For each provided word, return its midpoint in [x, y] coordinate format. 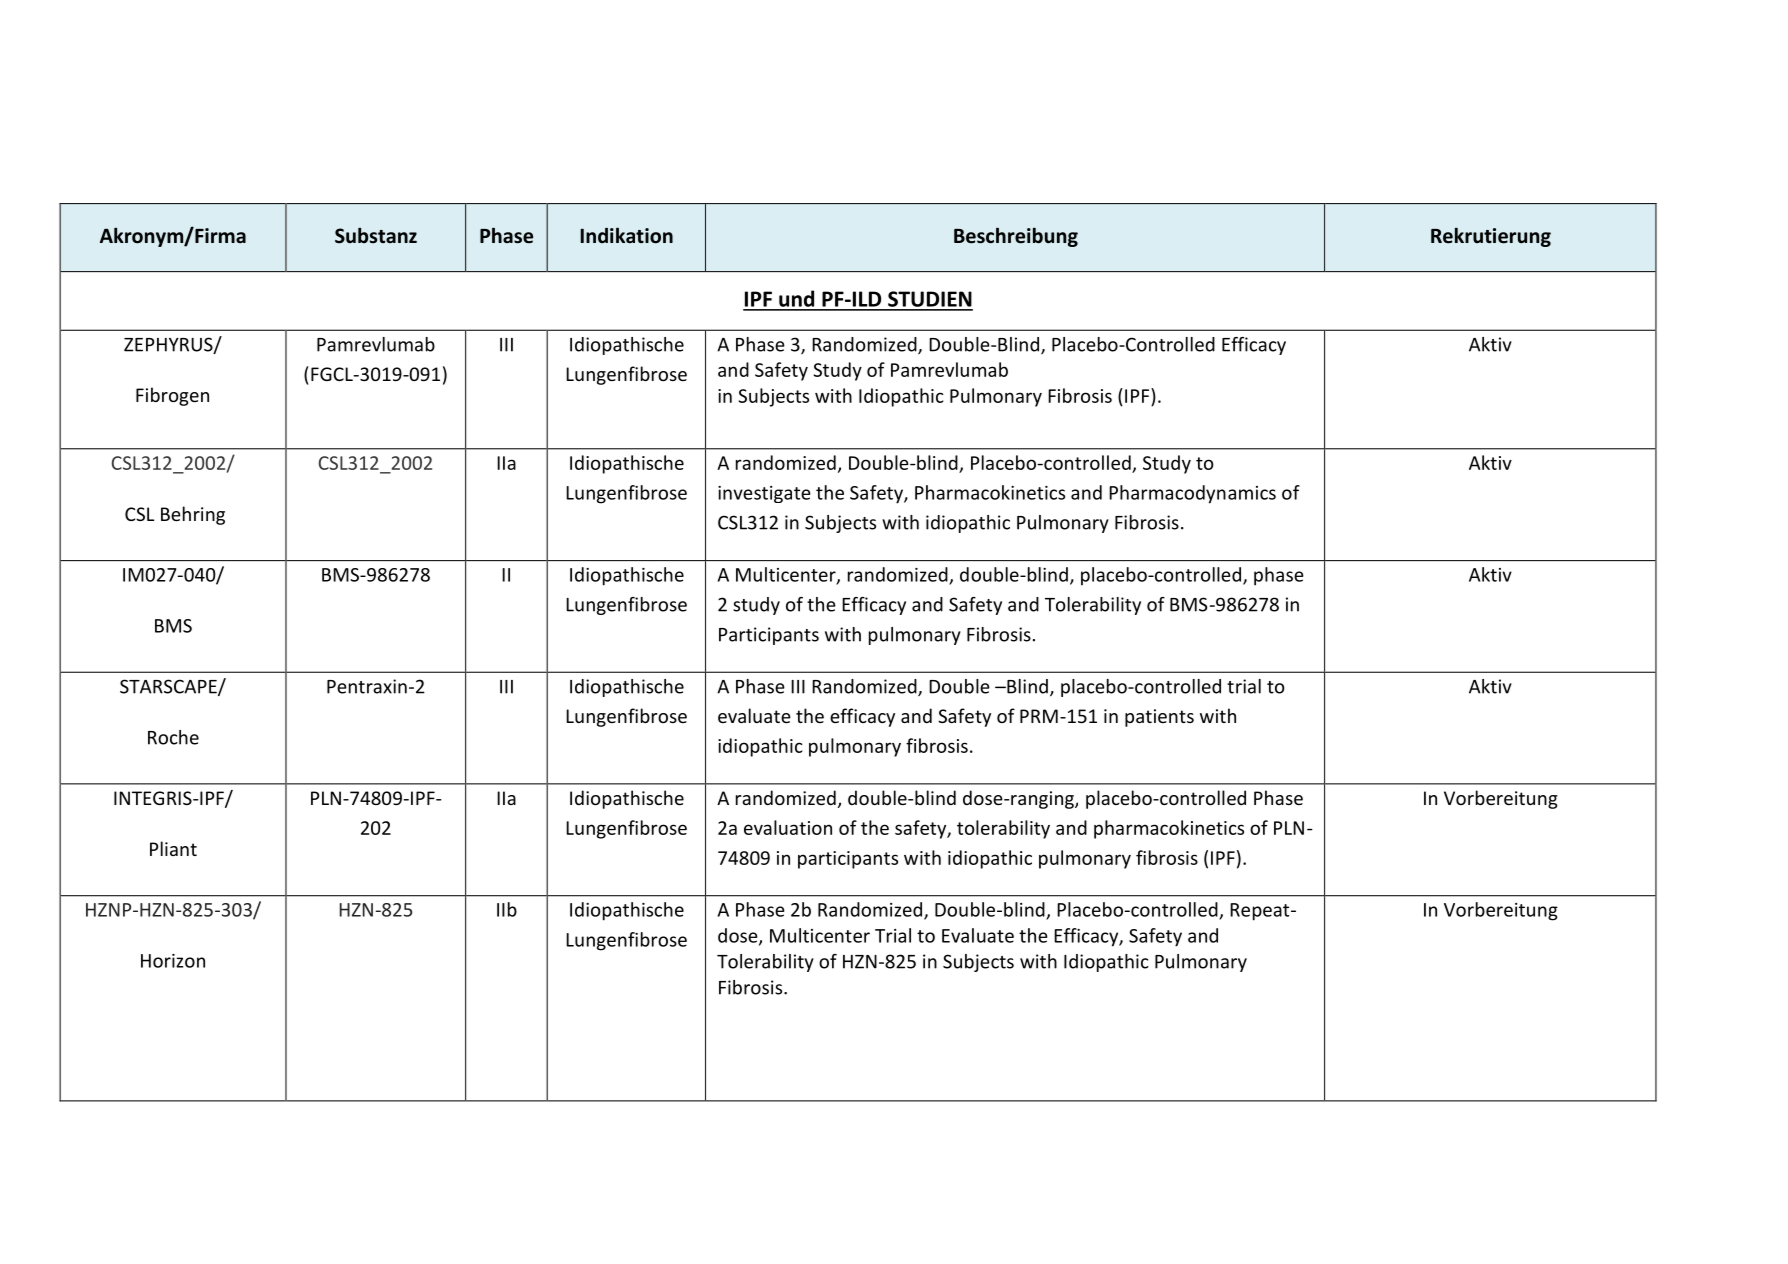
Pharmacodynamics [1192, 494]
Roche [173, 737]
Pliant [173, 848]
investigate [764, 494]
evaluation [788, 827]
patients [1159, 718]
